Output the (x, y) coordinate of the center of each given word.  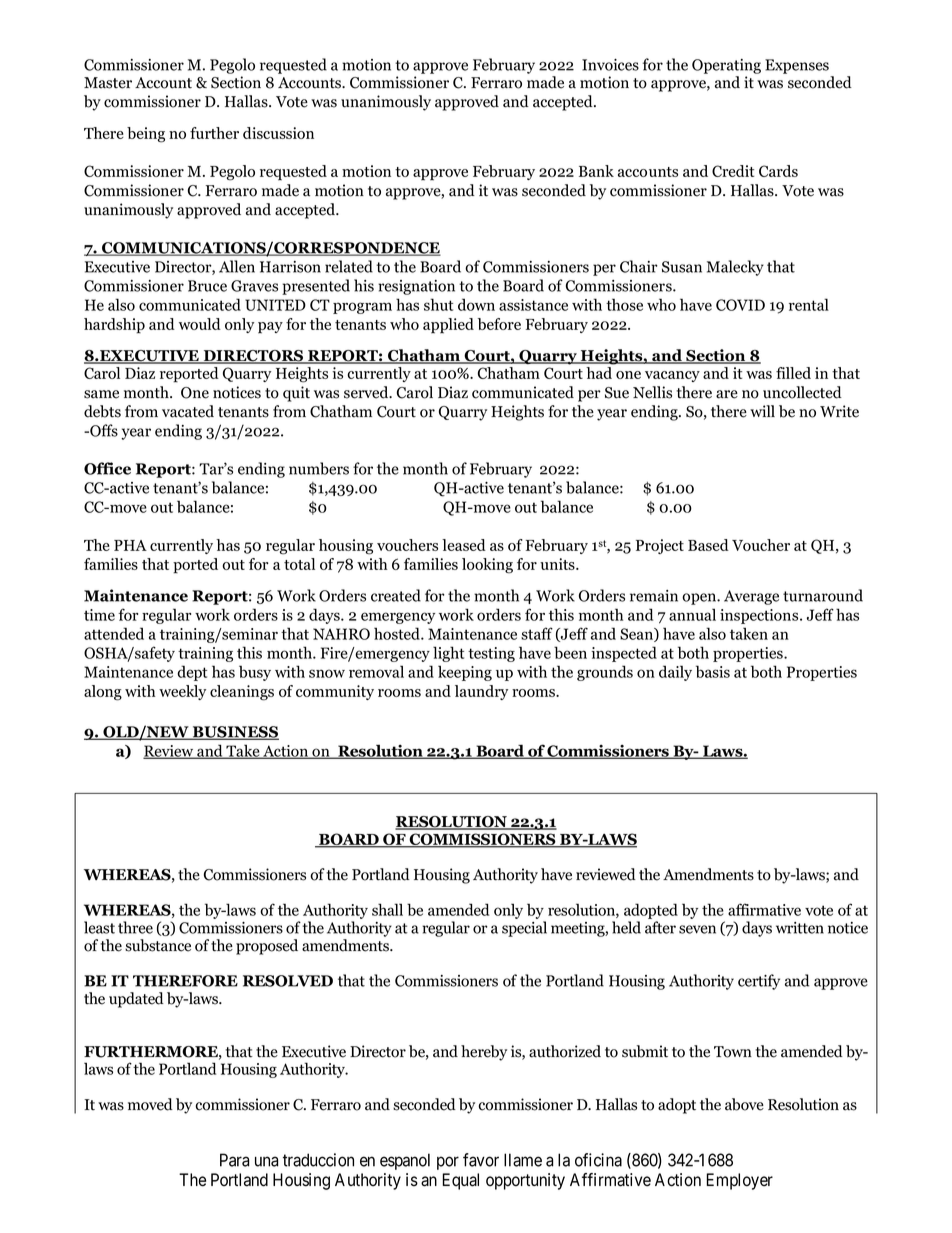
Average (751, 597)
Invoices (610, 65)
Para (234, 1160)
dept (192, 673)
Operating (726, 66)
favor (481, 1160)
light (448, 654)
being (146, 135)
